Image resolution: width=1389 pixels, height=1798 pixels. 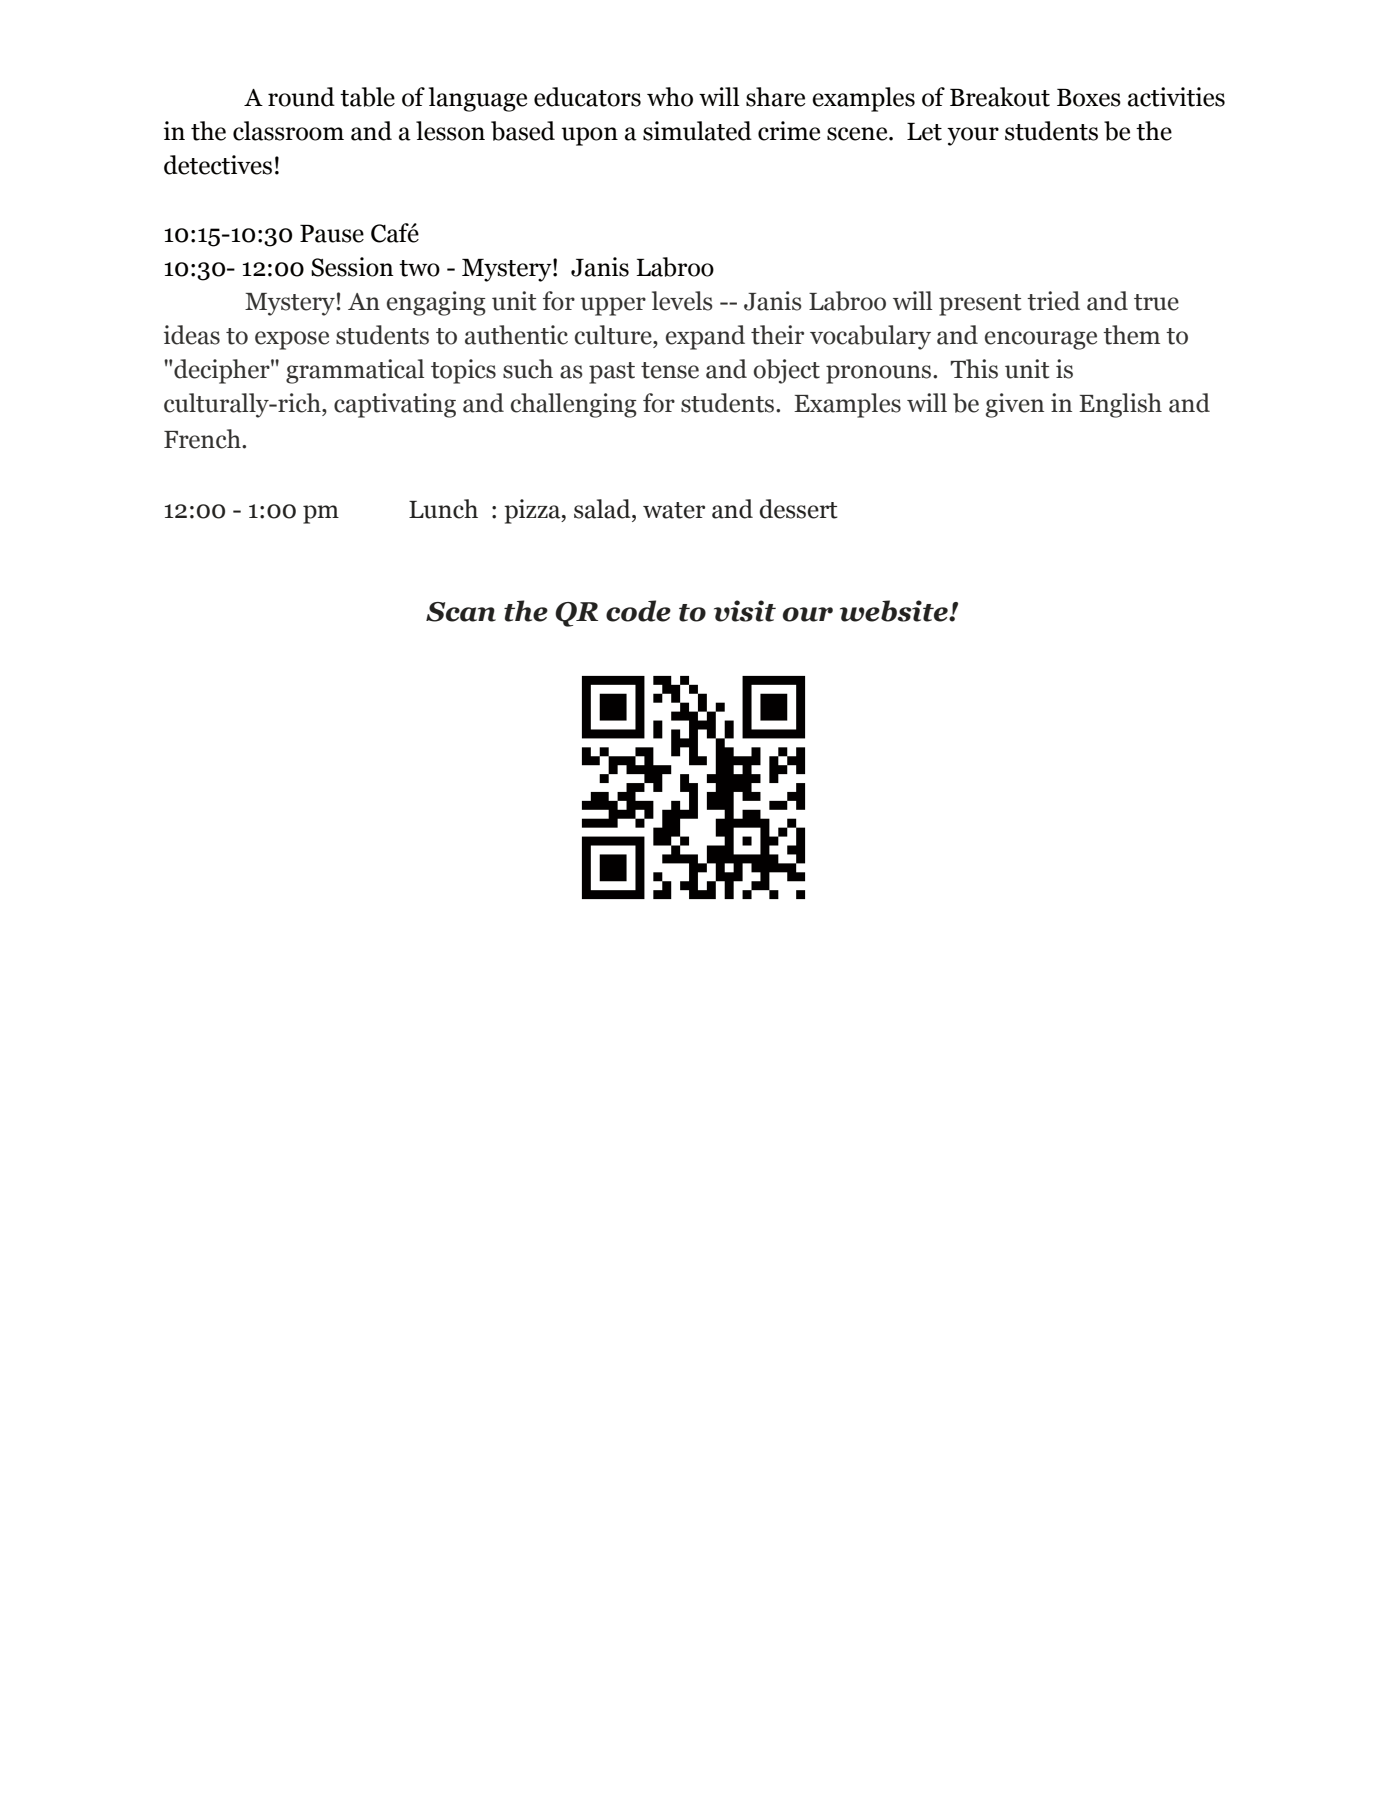 I want to click on who, so click(x=670, y=97).
